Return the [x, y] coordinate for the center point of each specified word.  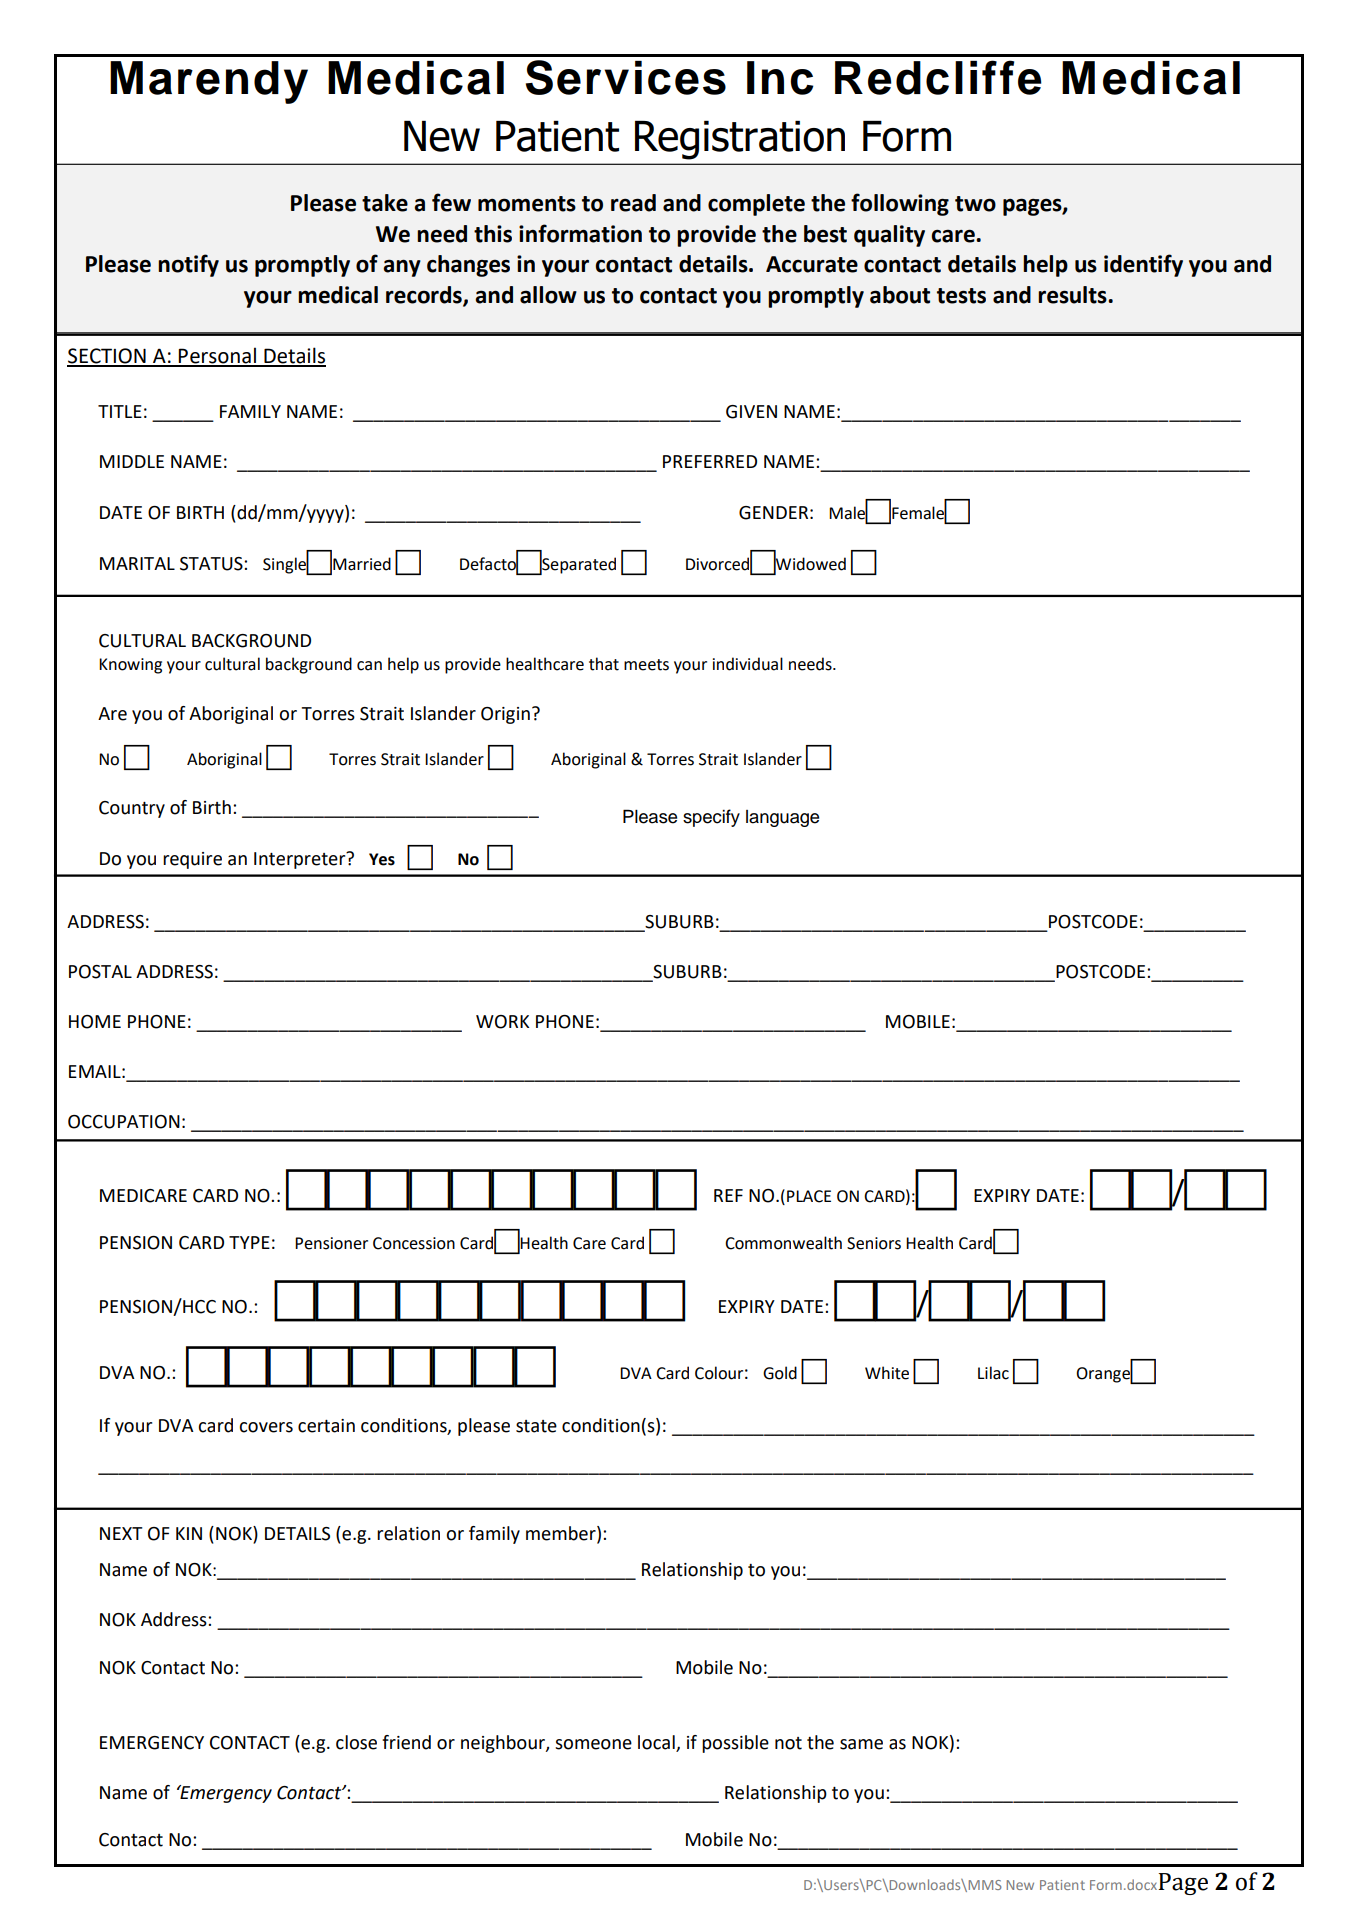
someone [593, 1744]
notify [188, 265]
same [861, 1744]
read [633, 203]
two [975, 204]
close [356, 1742]
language [782, 818]
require [192, 860]
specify [711, 818]
